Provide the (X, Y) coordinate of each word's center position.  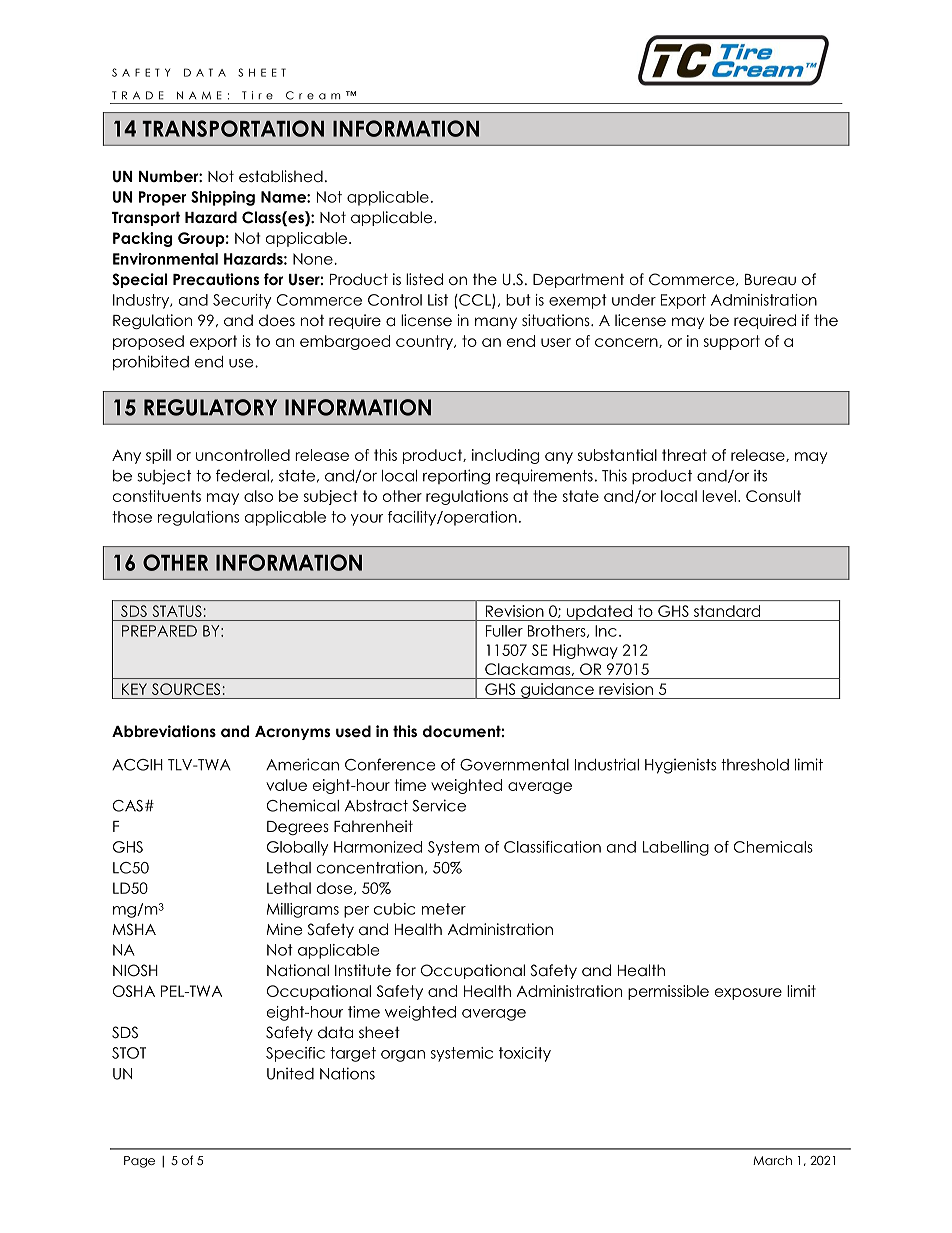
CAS (128, 806)
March (772, 1160)
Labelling (676, 848)
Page (139, 1162)
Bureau (770, 280)
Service (439, 805)
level (719, 496)
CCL (475, 301)
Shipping (223, 198)
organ (403, 1056)
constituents (157, 496)
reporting (456, 477)
